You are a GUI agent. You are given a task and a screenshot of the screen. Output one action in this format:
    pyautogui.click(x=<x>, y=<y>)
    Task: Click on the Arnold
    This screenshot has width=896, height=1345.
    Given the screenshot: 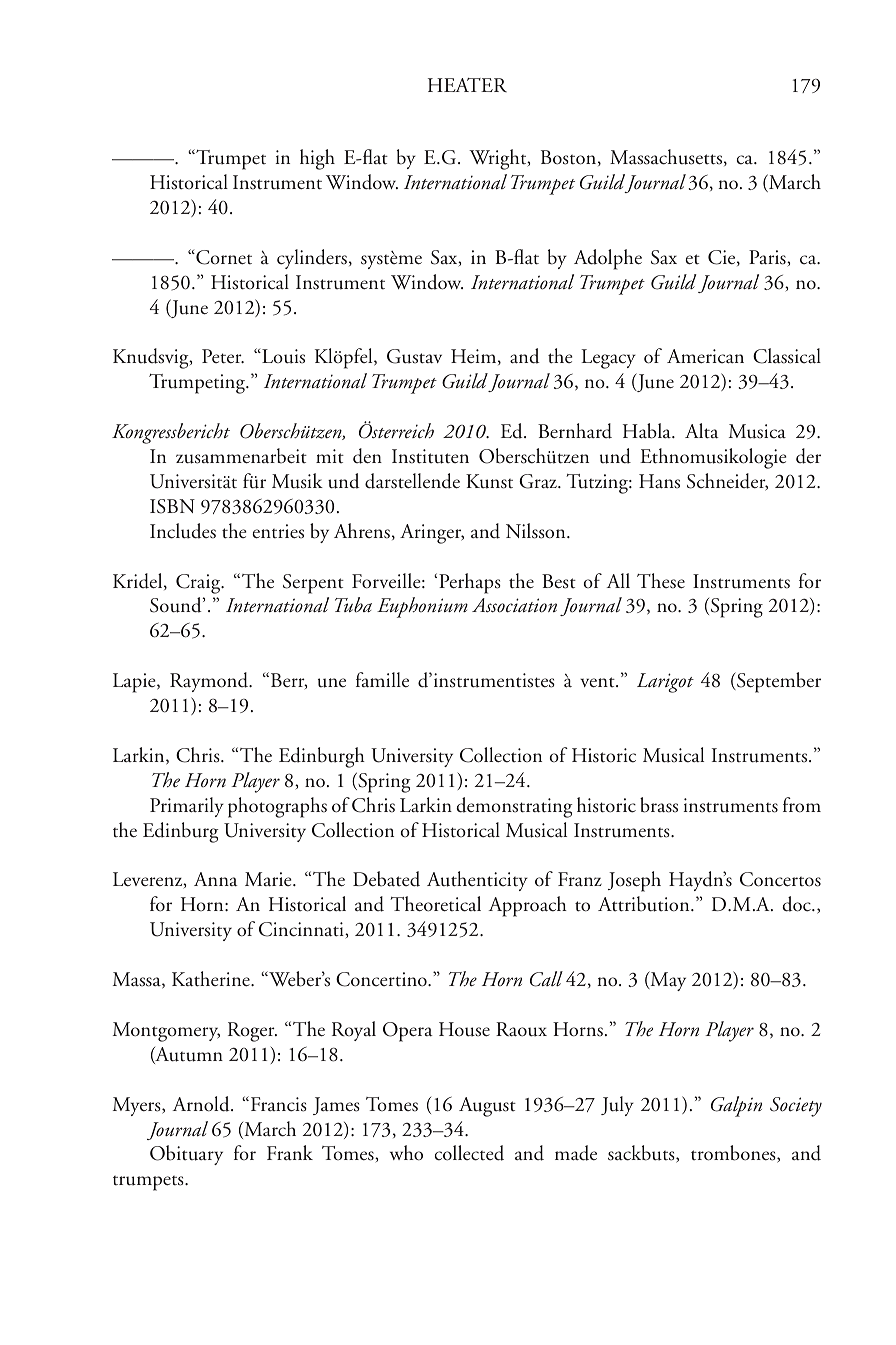 What is the action you would take?
    pyautogui.click(x=202, y=1104)
